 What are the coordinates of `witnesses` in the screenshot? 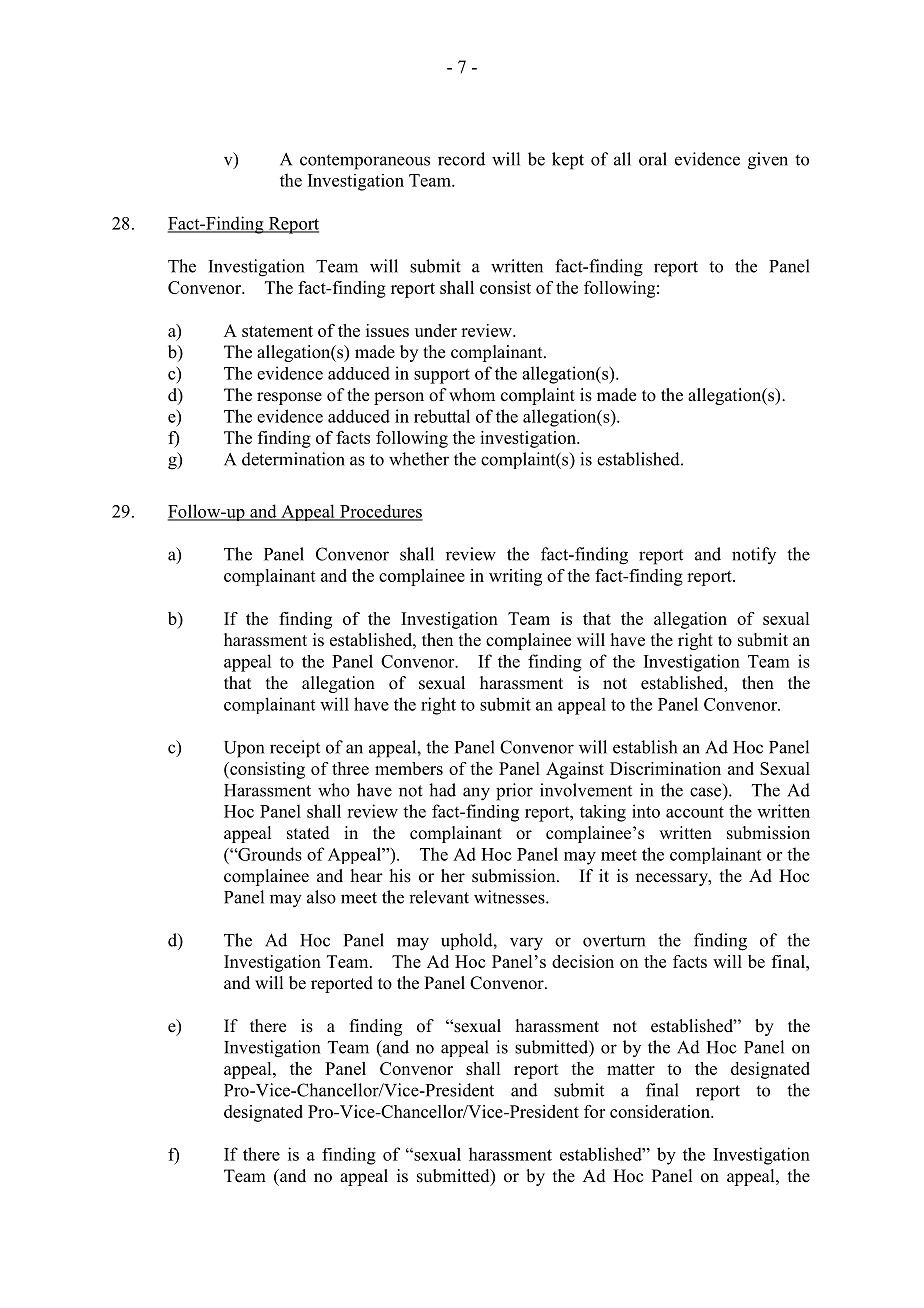 It's located at (510, 897).
